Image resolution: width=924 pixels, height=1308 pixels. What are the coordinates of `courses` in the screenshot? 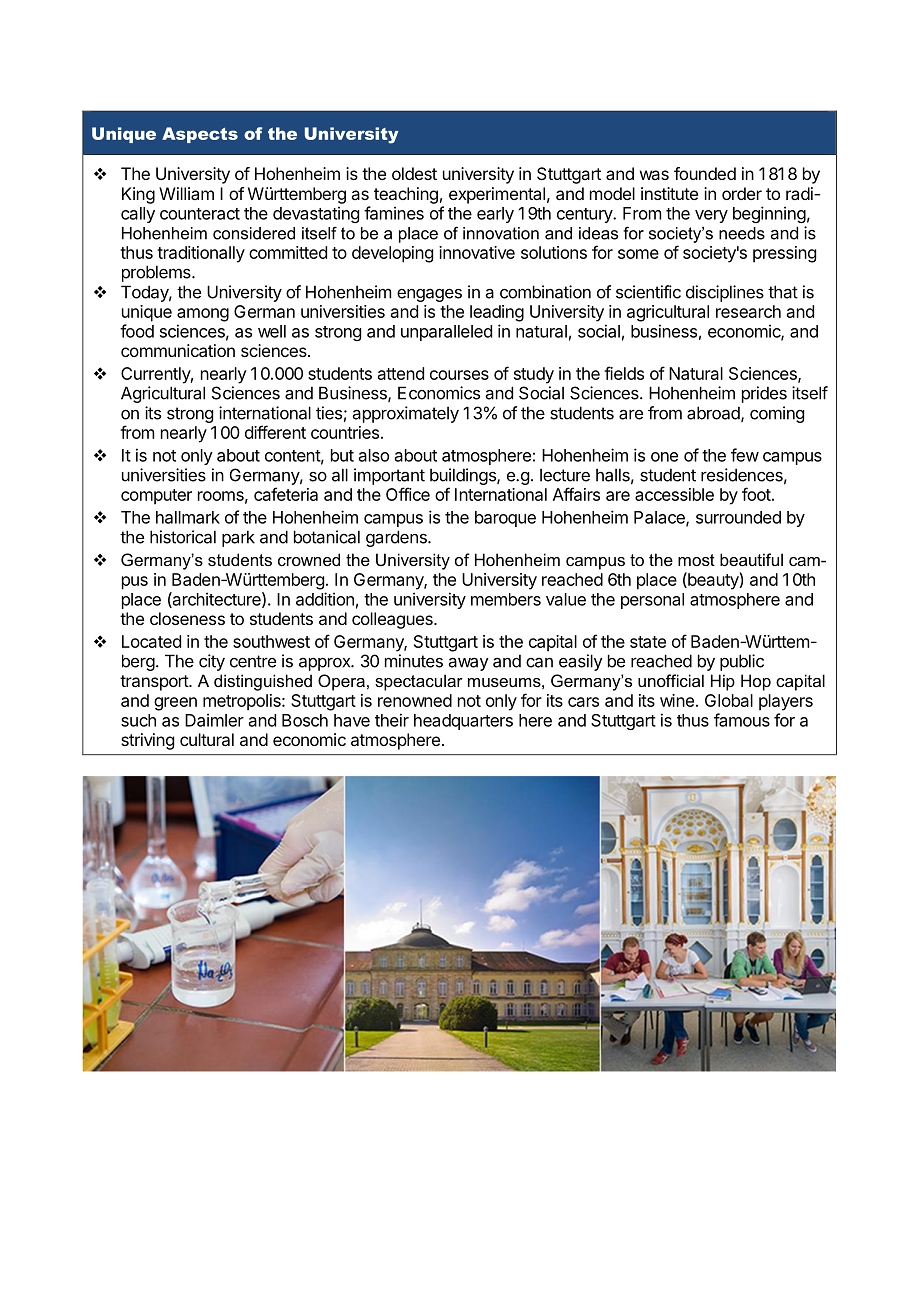 It's located at (459, 375).
